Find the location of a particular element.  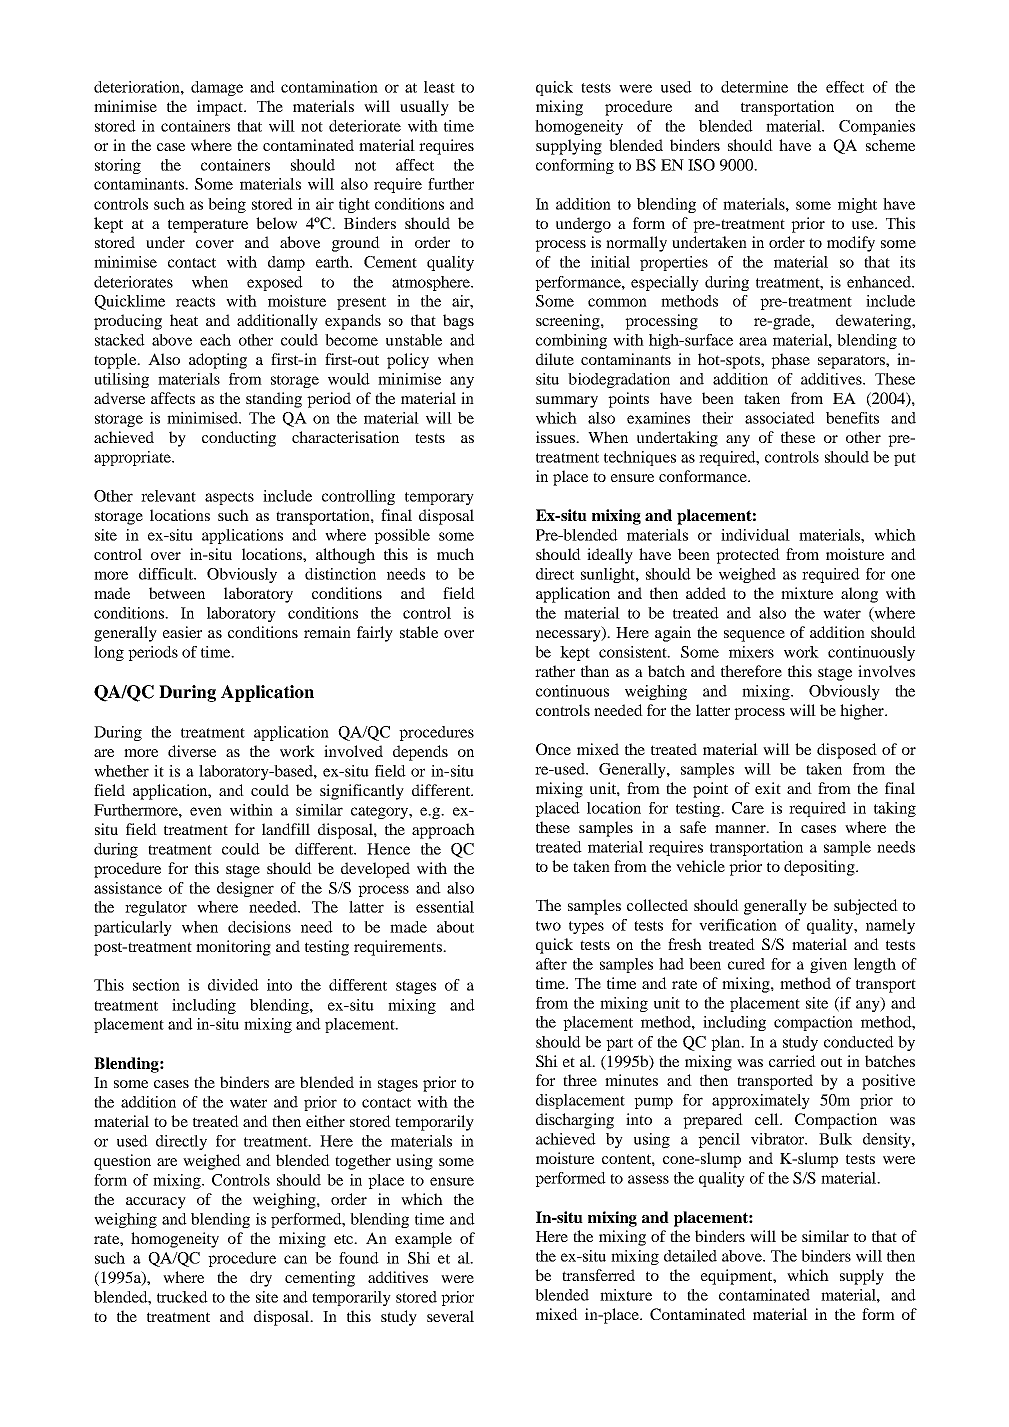

rather is located at coordinates (555, 671).
